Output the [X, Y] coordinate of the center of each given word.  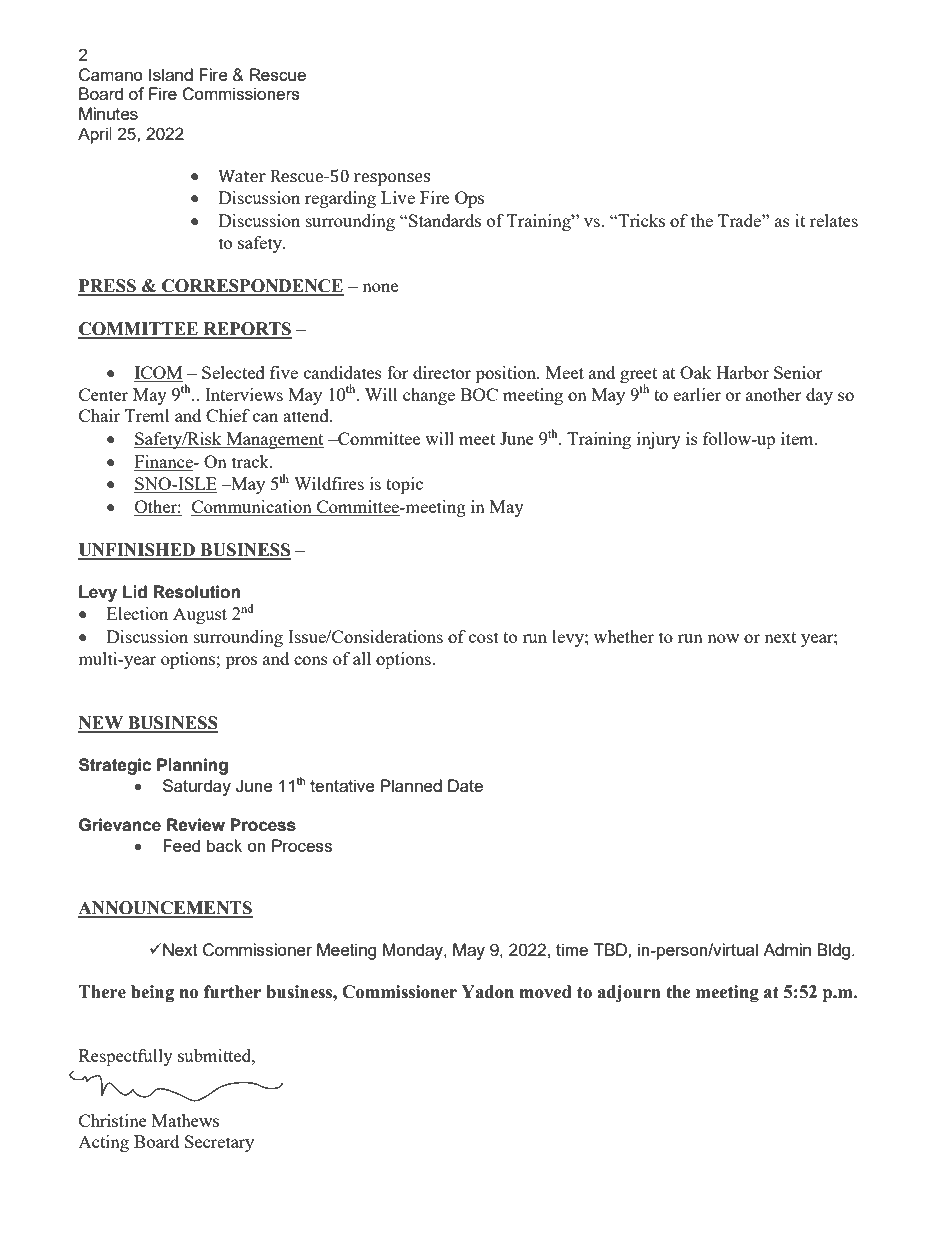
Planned [411, 785]
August [200, 615]
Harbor [742, 372]
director [442, 372]
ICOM [158, 374]
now [723, 638]
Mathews [185, 1120]
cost [484, 637]
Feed [181, 845]
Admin [787, 949]
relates [834, 220]
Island [171, 74]
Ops [469, 199]
